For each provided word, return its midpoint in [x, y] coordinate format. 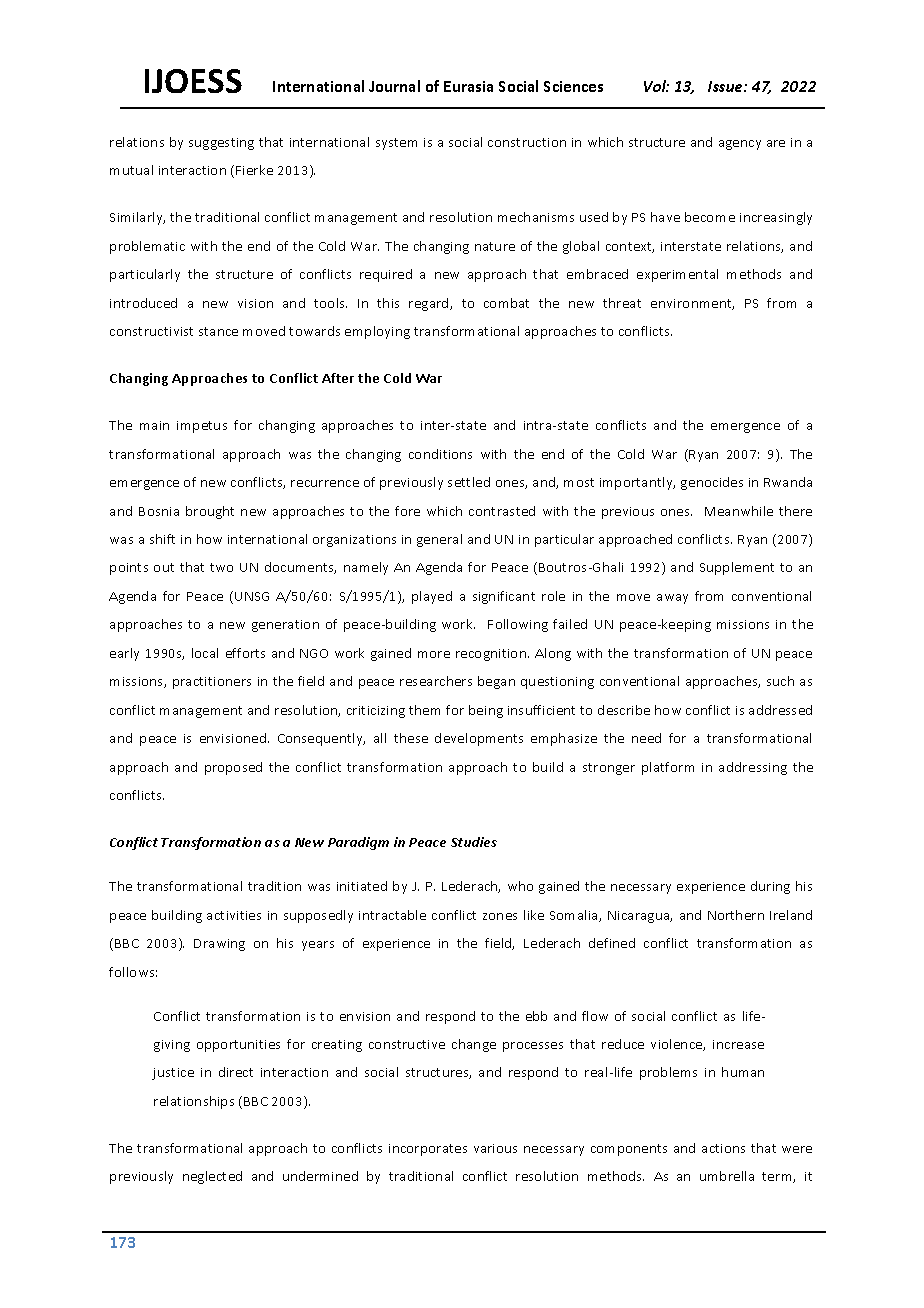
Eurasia [468, 86]
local [205, 653]
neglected [212, 1177]
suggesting [221, 144]
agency [740, 145]
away [672, 599]
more [434, 654]
